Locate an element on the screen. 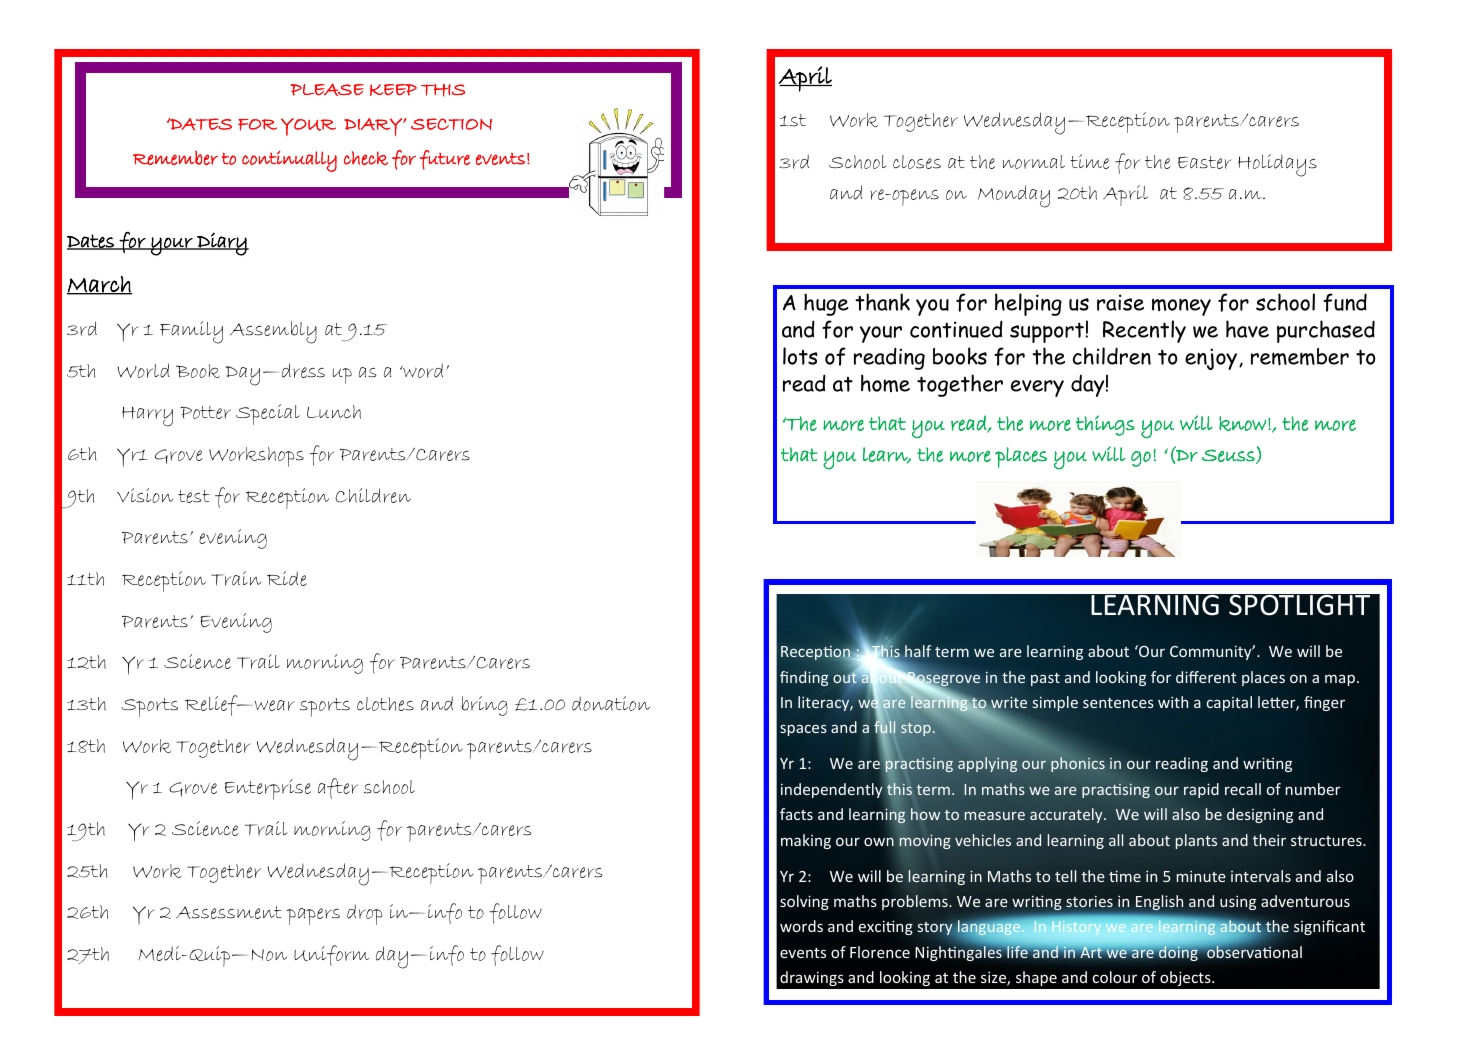 This screenshot has height=1042, width=1473. test is located at coordinates (194, 496).
